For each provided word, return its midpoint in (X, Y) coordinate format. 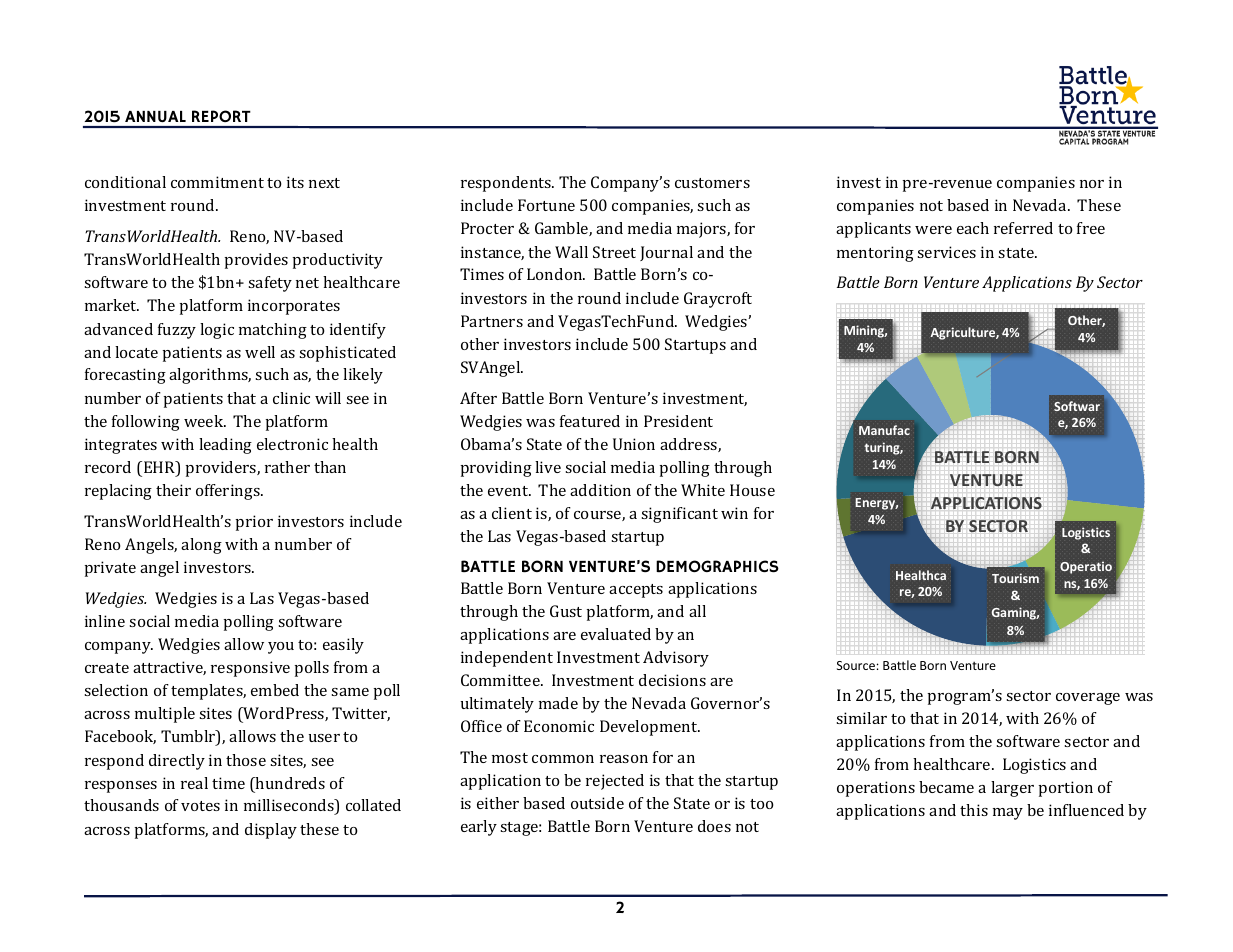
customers (712, 183)
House (752, 490)
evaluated (616, 634)
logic (217, 331)
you (281, 648)
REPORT (221, 116)
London (556, 274)
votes (200, 806)
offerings (229, 492)
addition (600, 490)
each (973, 228)
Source (856, 665)
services (946, 252)
